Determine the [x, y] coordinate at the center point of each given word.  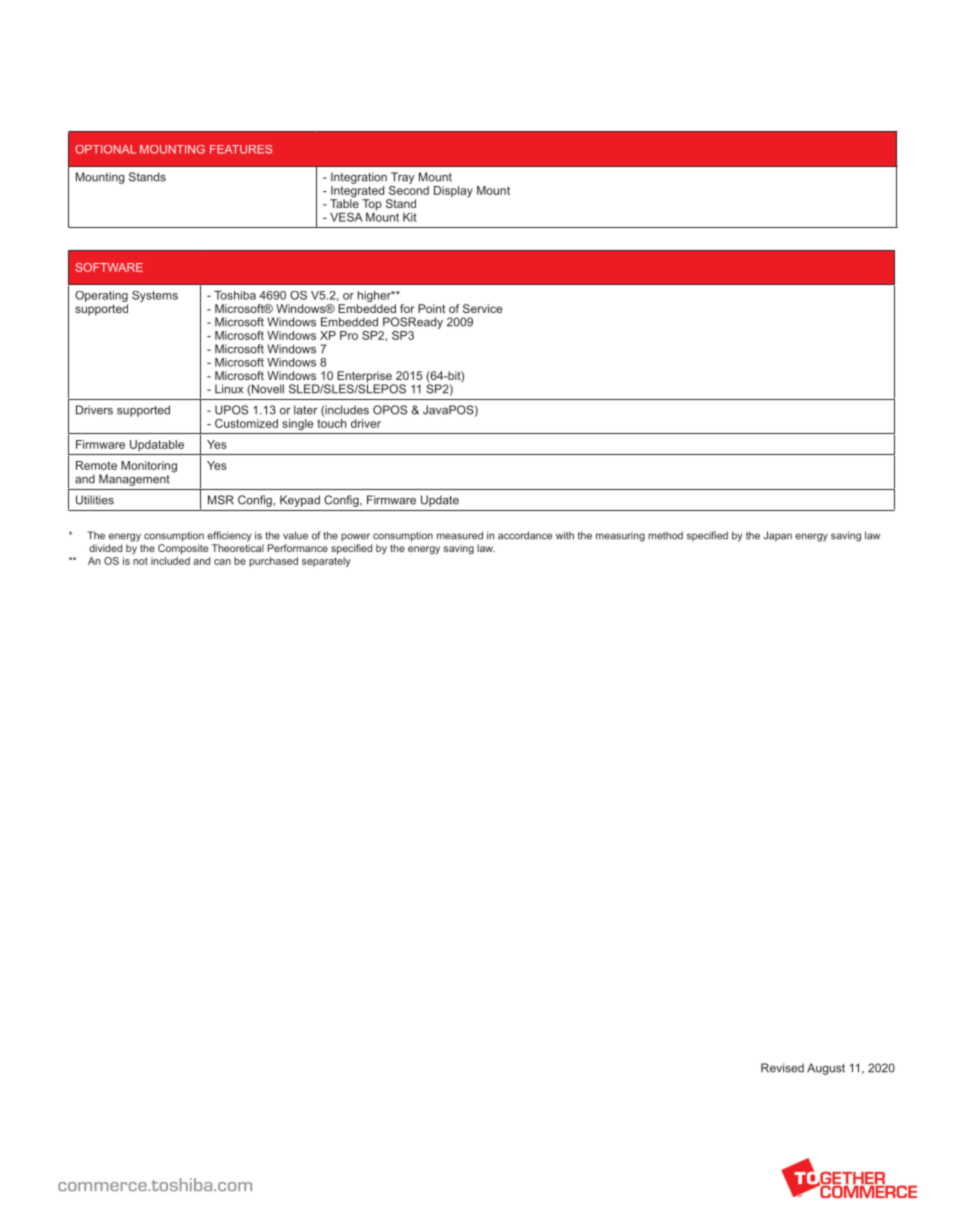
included [170, 561]
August [826, 1069]
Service [482, 308]
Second [409, 189]
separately [326, 562]
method [665, 535]
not [140, 561]
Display [453, 191]
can [222, 562]
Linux [229, 389]
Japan [778, 536]
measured [460, 535]
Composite [183, 549]
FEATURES [241, 149]
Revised [782, 1068]
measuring [620, 537]
